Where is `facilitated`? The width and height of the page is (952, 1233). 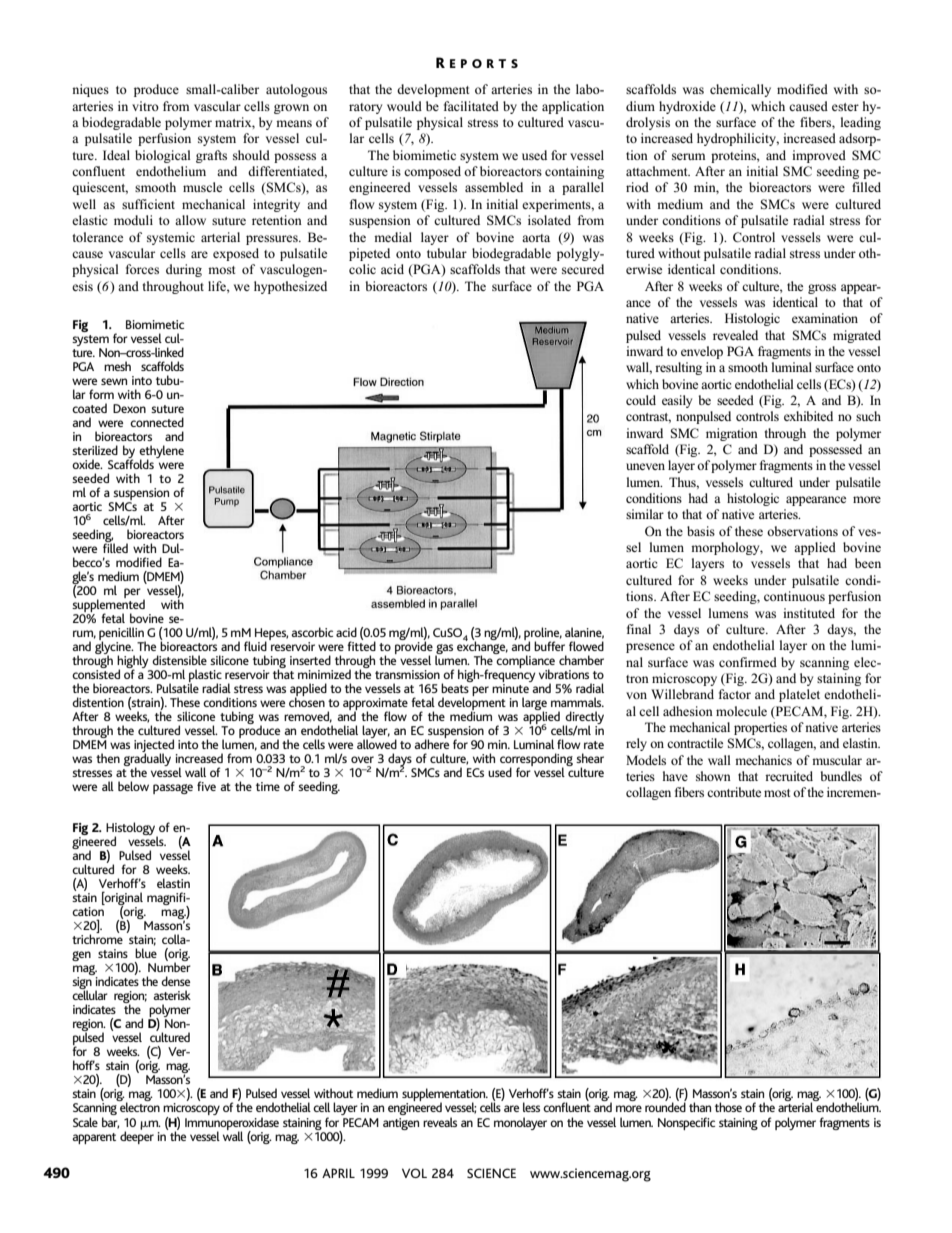
facilitated is located at coordinates (471, 106).
